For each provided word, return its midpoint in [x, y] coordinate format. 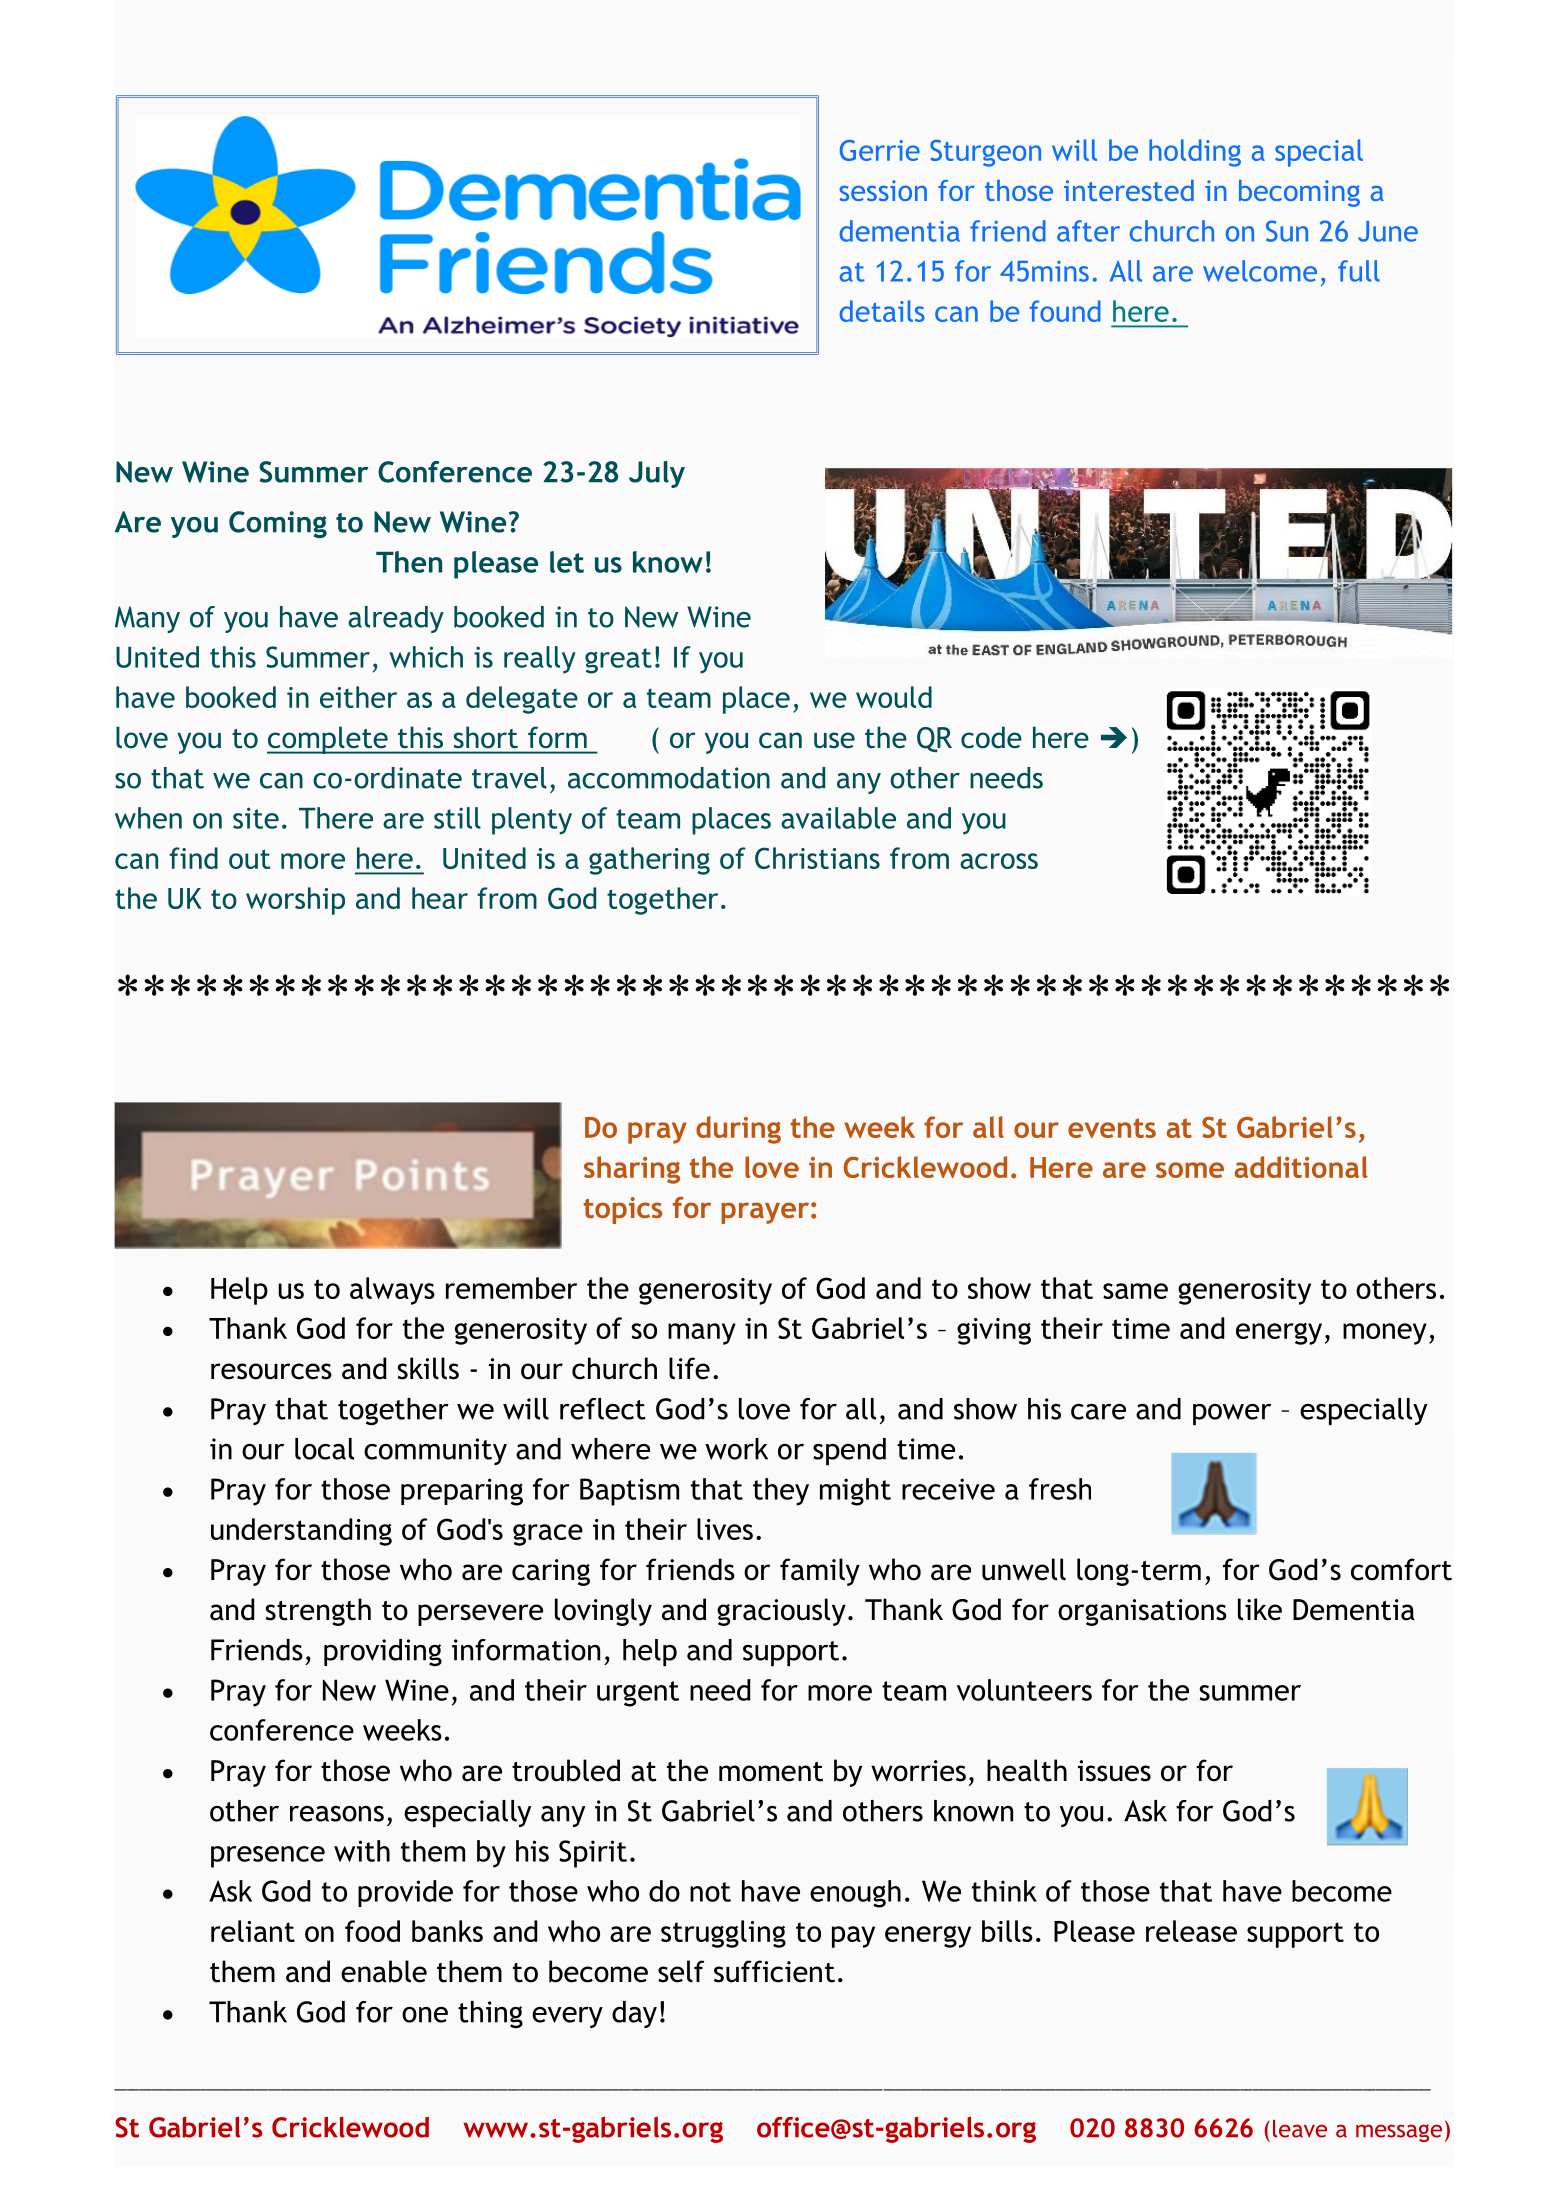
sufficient [774, 1971]
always [392, 1291]
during [738, 1130]
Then [409, 562]
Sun [1287, 231]
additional [1301, 1167]
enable [384, 1971]
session [883, 190]
